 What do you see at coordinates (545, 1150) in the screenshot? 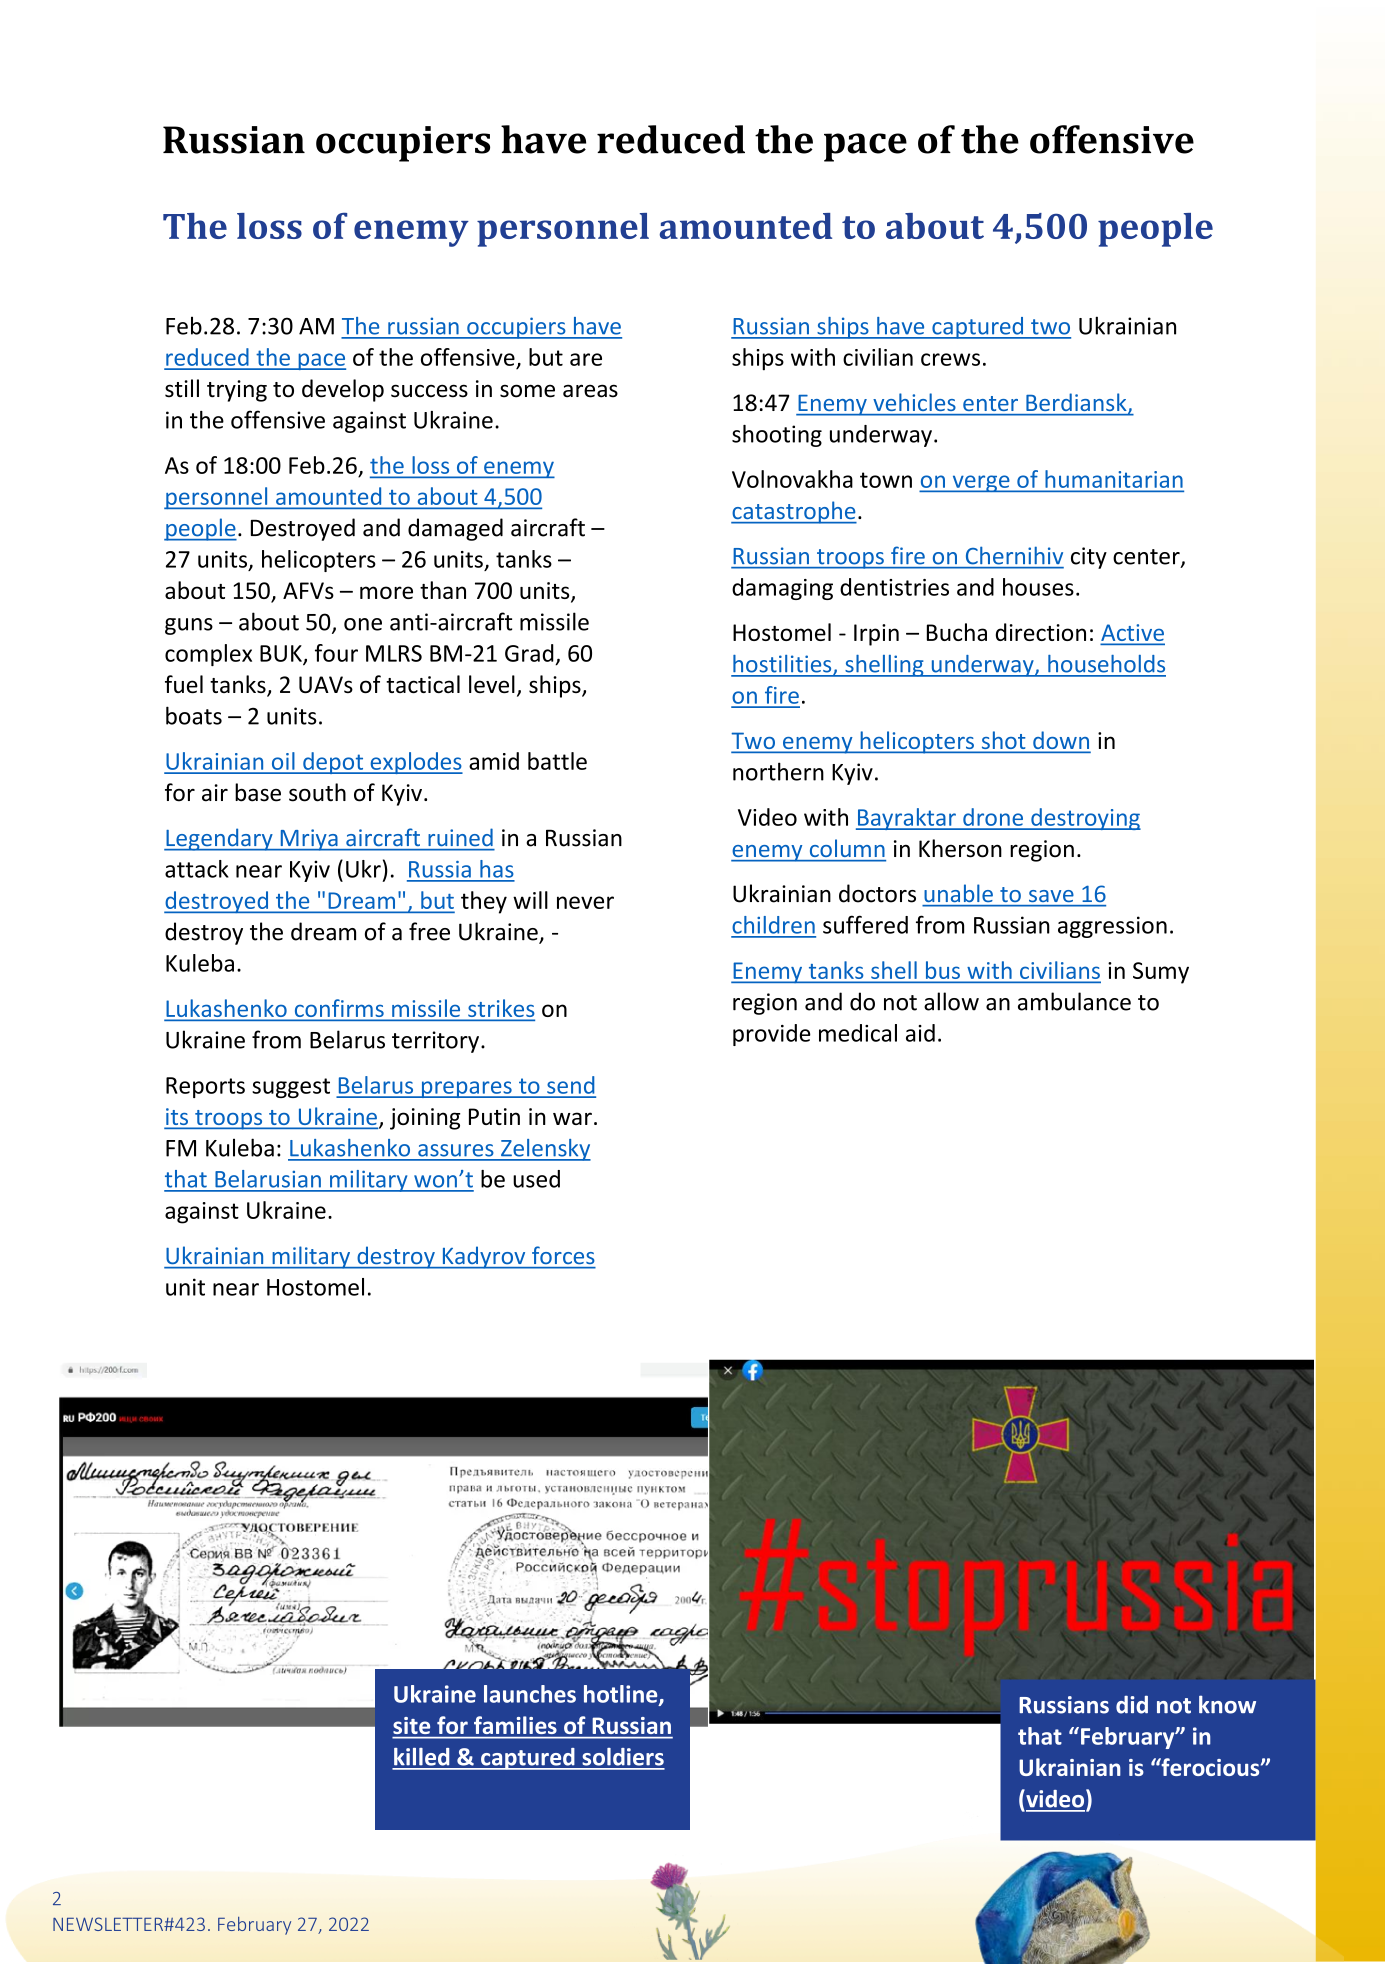
I see `Zelensky` at bounding box center [545, 1150].
